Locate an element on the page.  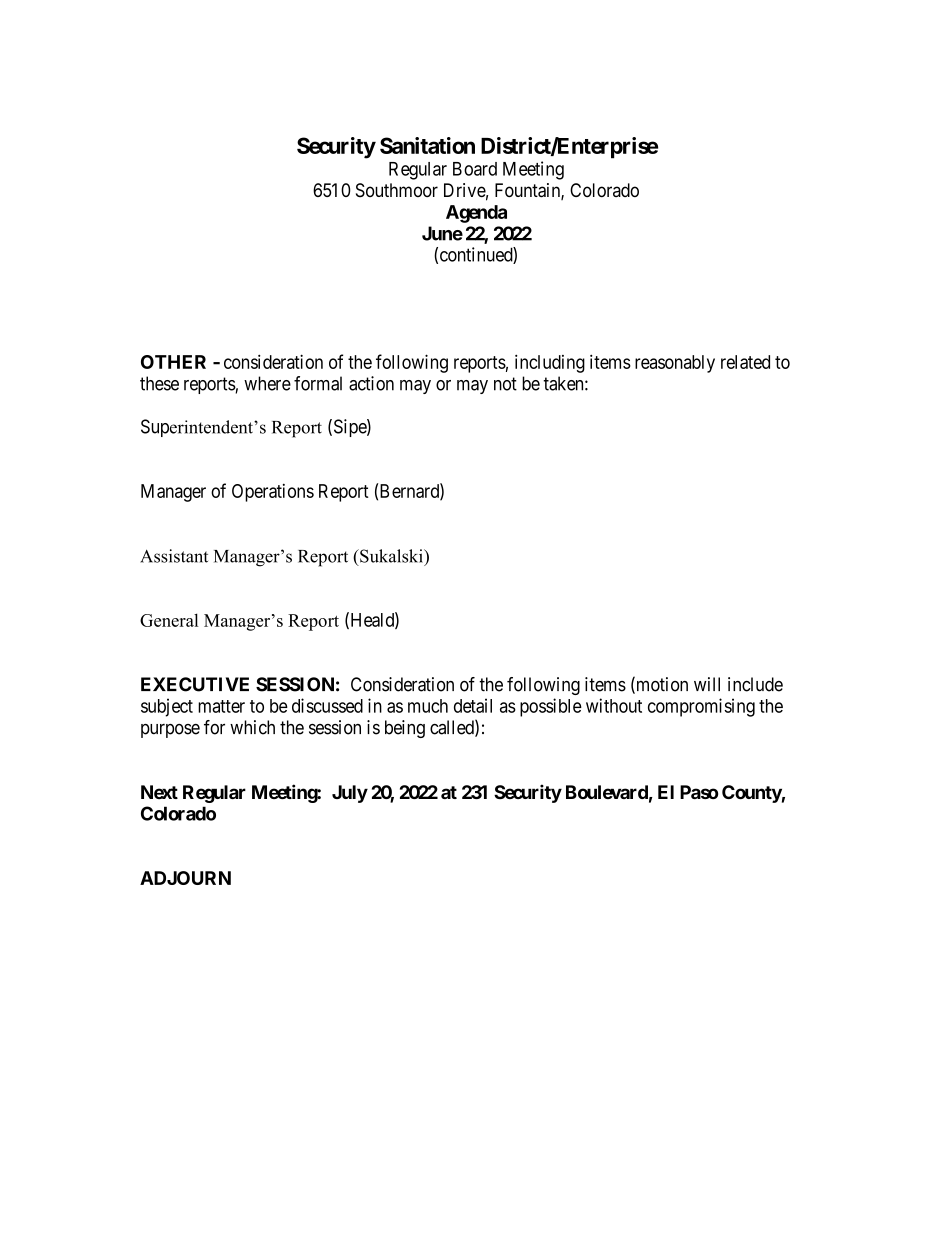
Board is located at coordinates (475, 169).
